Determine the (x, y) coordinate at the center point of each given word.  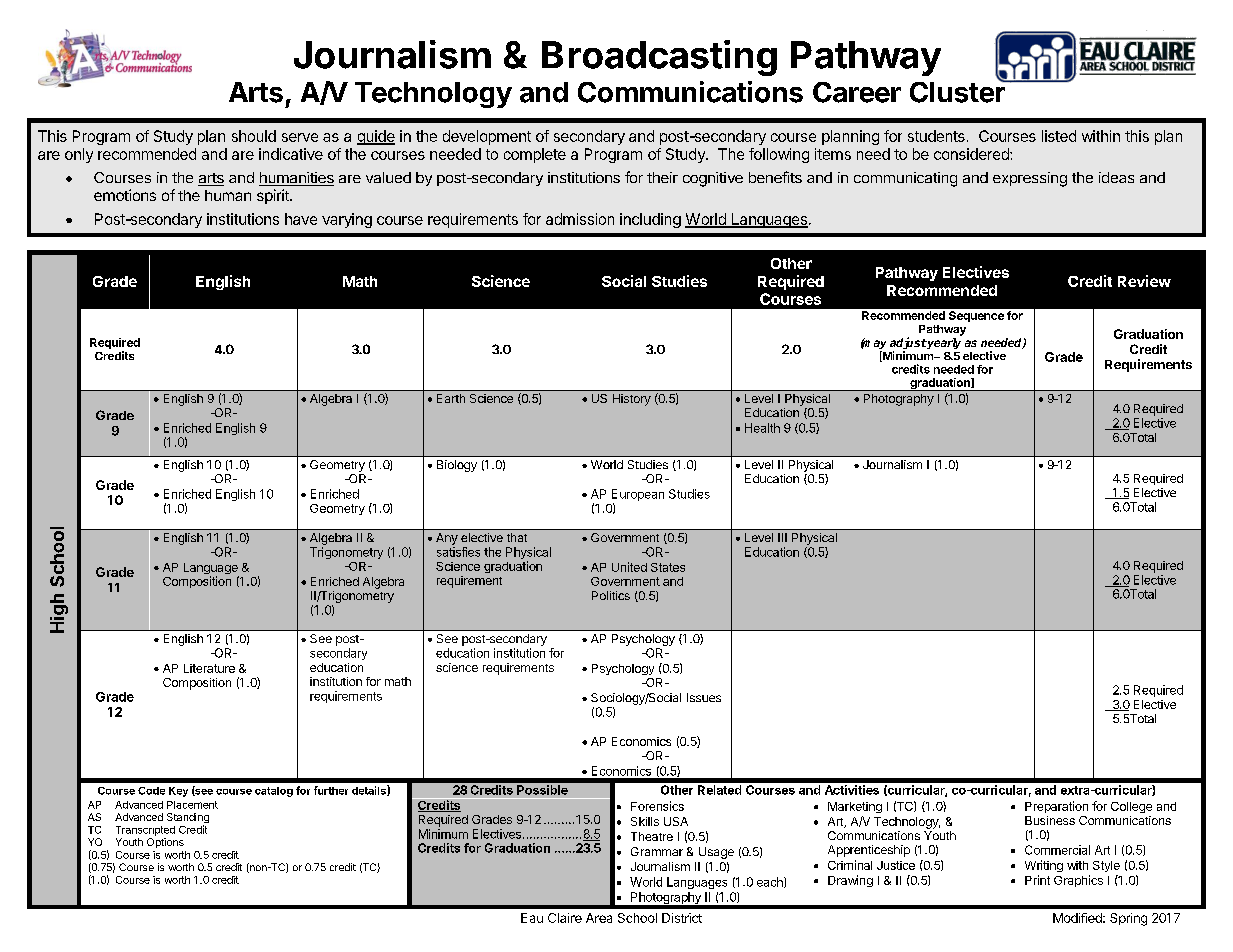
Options (165, 843)
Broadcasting (659, 58)
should (254, 136)
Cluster (958, 91)
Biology (457, 466)
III (782, 537)
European (638, 496)
